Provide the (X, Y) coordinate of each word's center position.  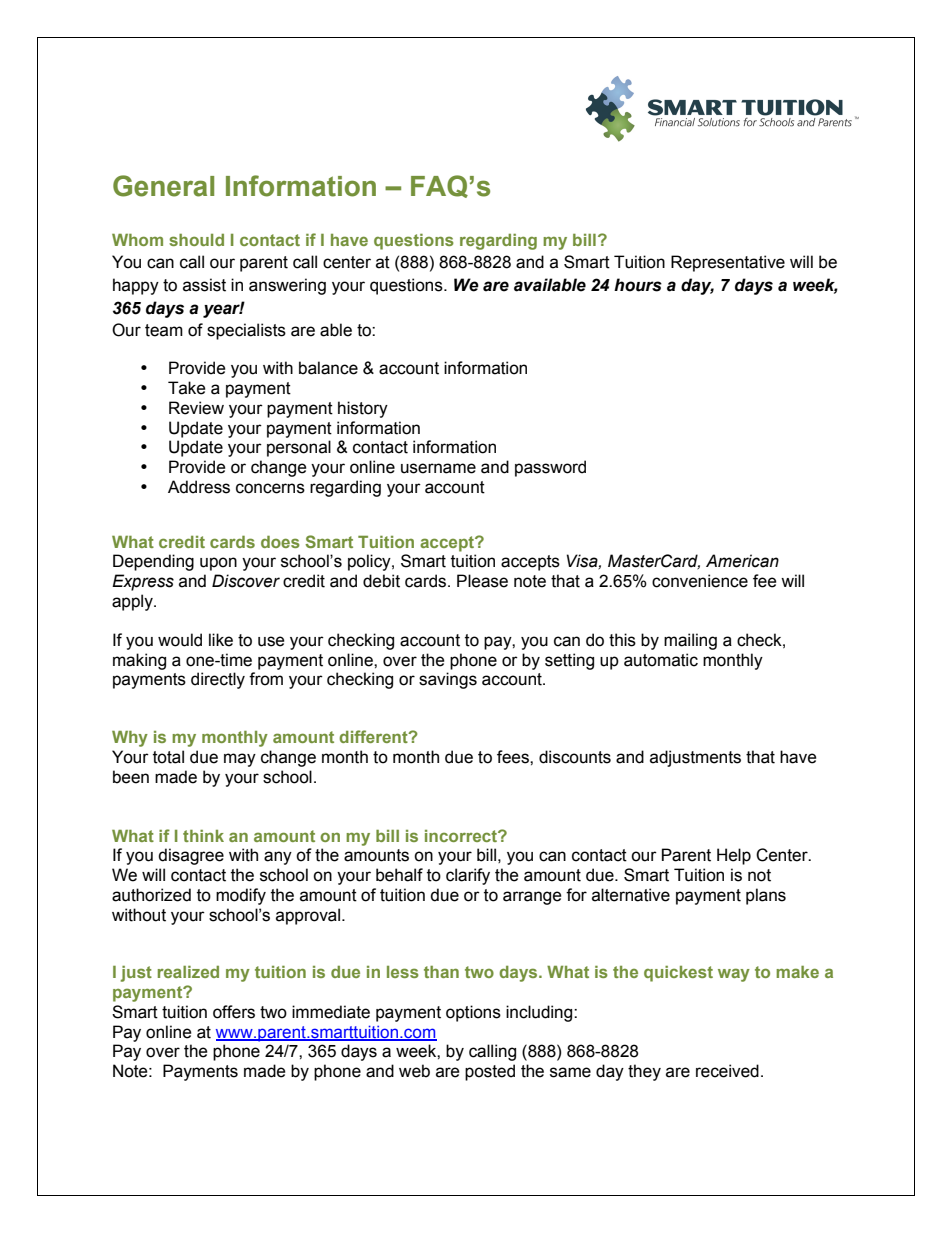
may (240, 760)
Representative (728, 263)
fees (514, 757)
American (742, 561)
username (438, 468)
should (196, 240)
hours (638, 285)
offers (234, 1012)
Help (734, 856)
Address (199, 487)
